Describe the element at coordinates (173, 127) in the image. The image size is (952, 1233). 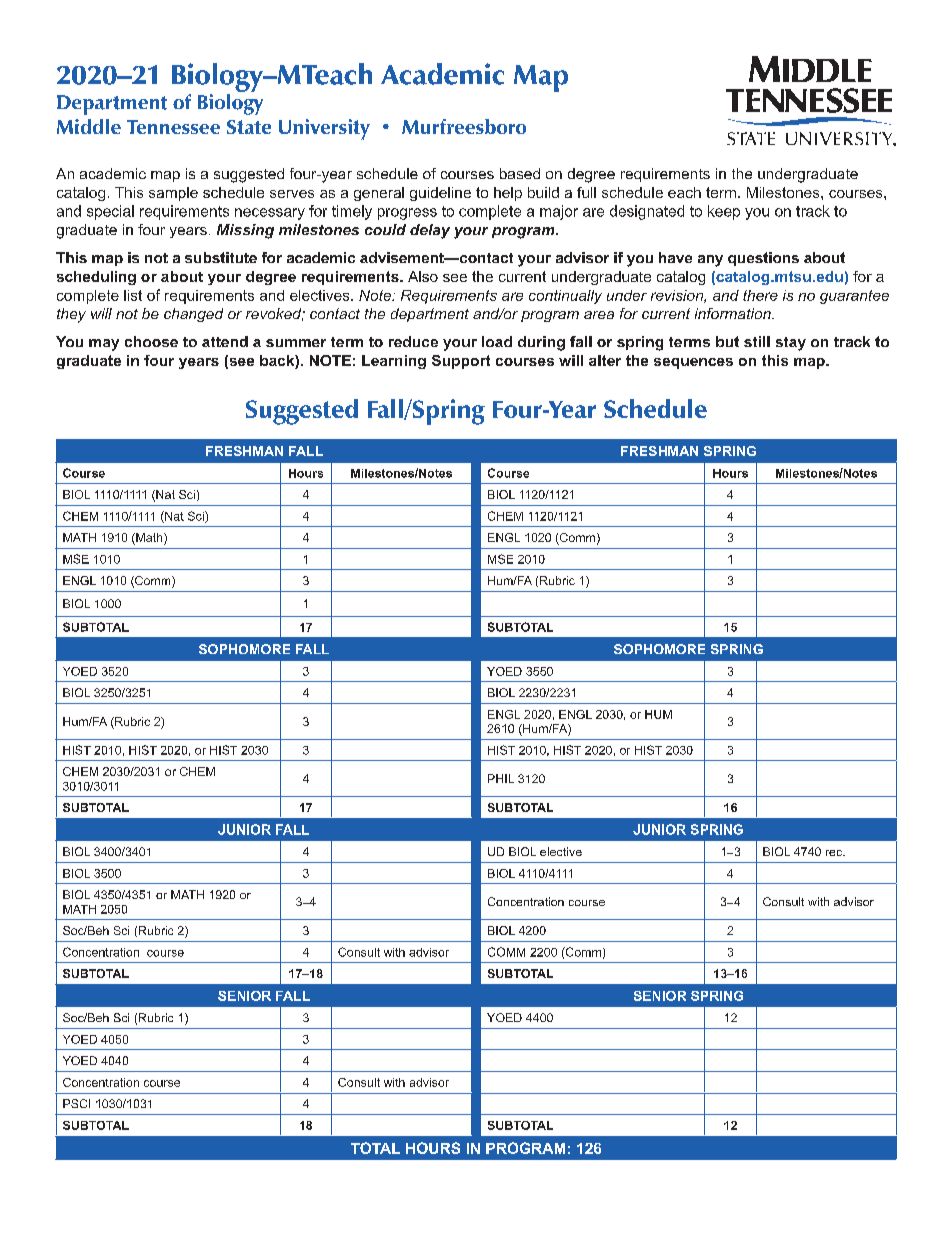
I see `Tennessee` at that location.
